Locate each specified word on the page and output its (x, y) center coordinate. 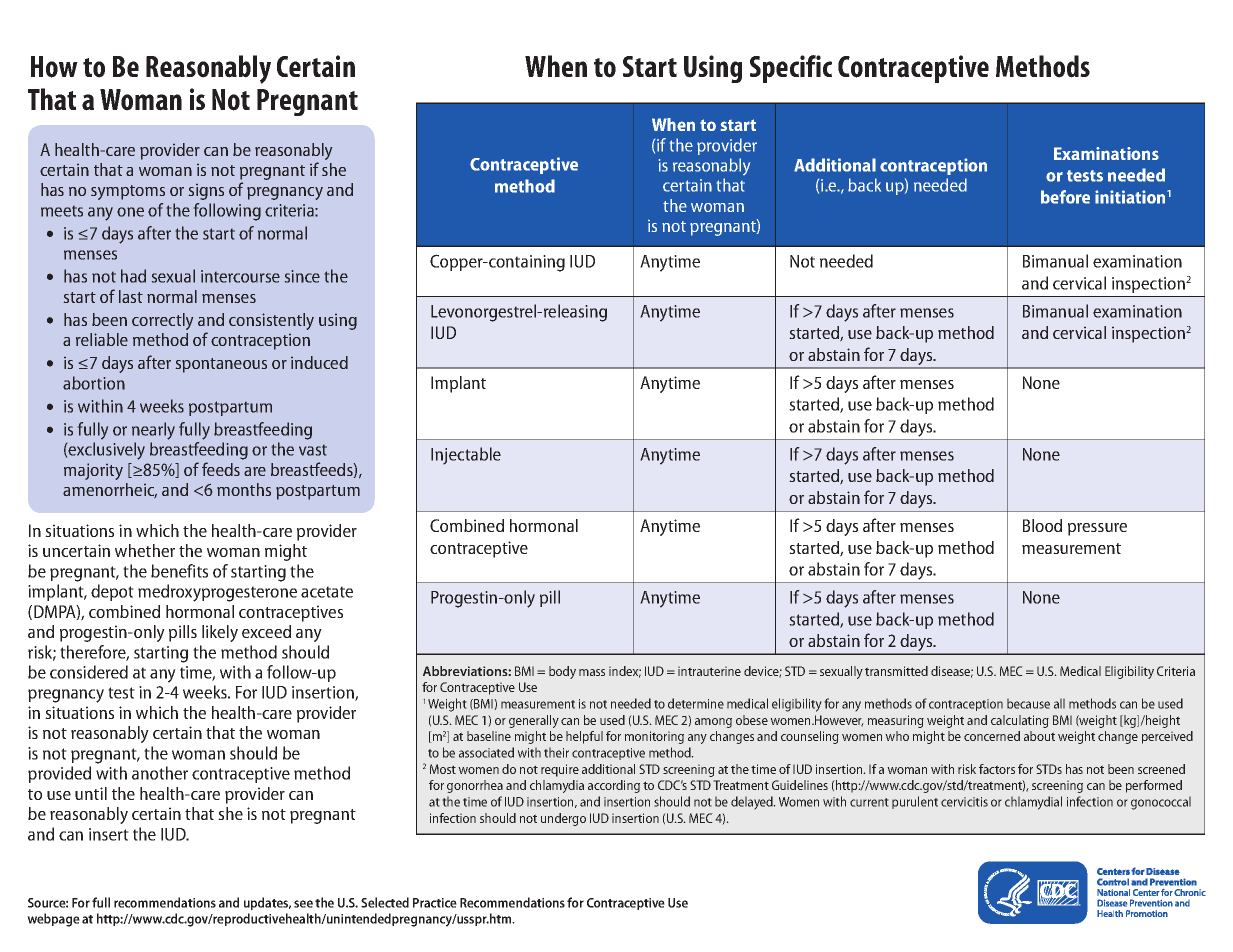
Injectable (466, 456)
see (303, 904)
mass (592, 672)
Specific (791, 69)
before (1065, 197)
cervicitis (964, 802)
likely (220, 633)
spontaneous (221, 365)
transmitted (896, 671)
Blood (1042, 525)
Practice (435, 903)
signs (206, 192)
